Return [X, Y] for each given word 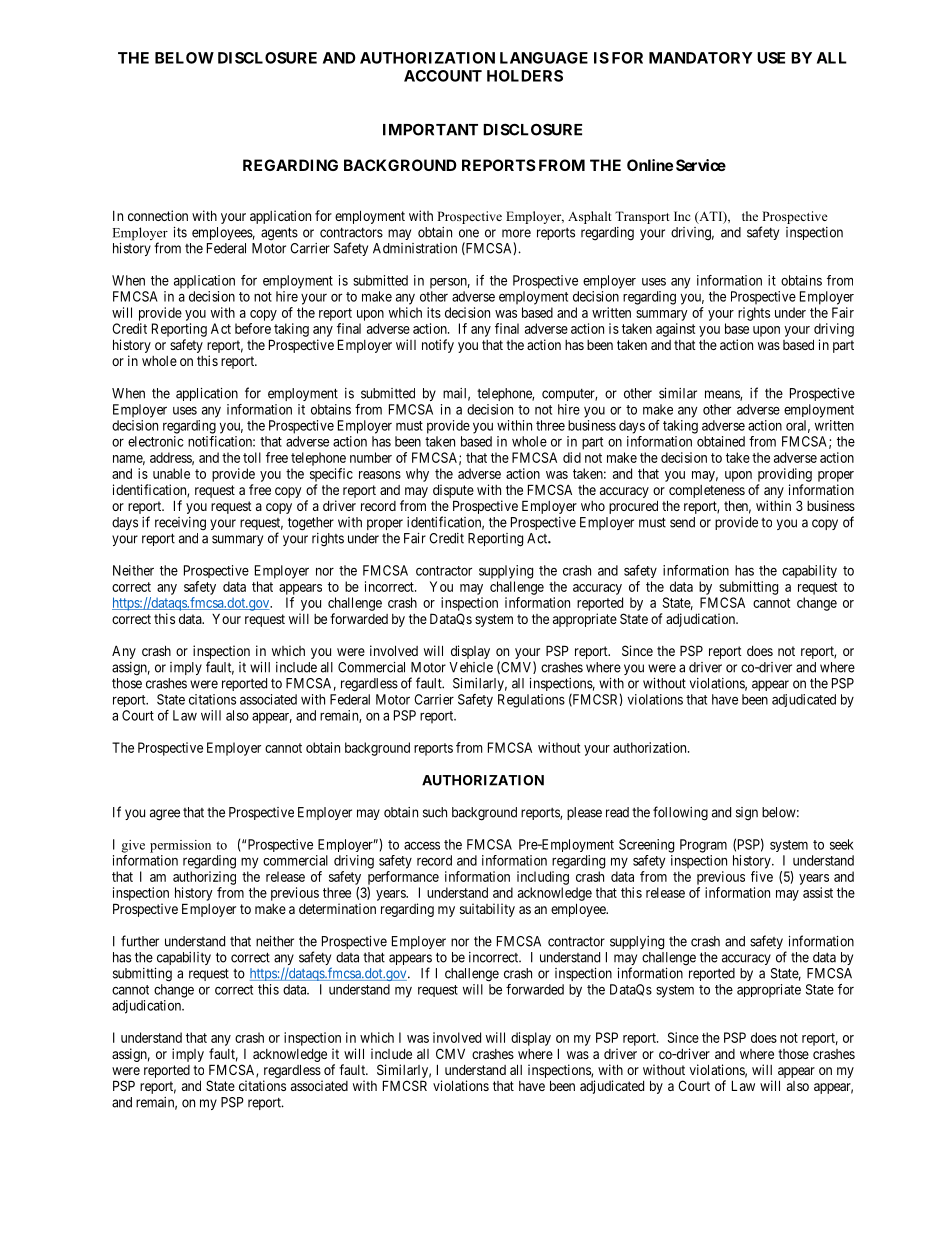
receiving [180, 524]
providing [785, 475]
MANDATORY [701, 58]
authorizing [204, 878]
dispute [453, 491]
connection [158, 215]
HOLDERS [525, 76]
